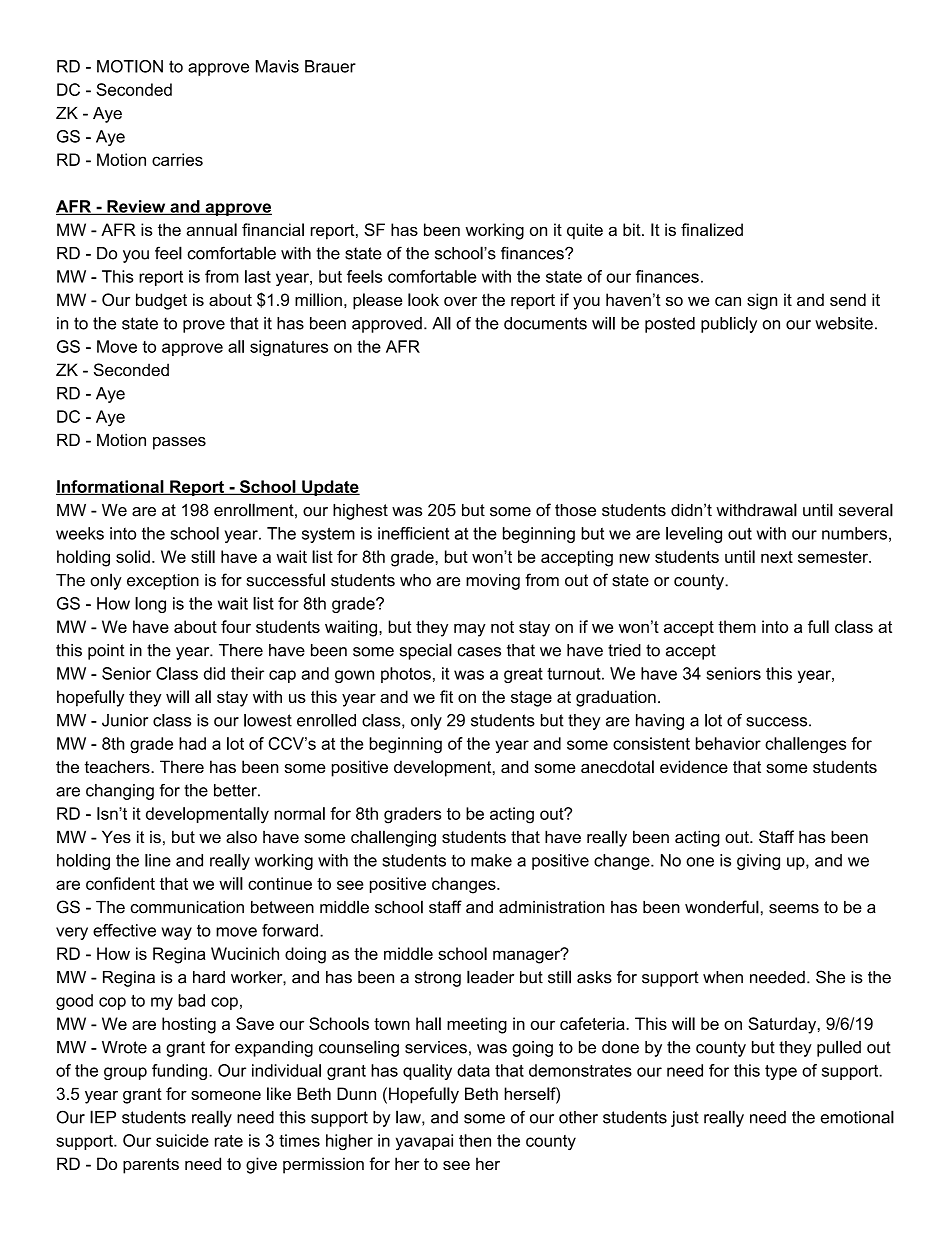  Describe the element at coordinates (177, 159) in the document. I see `carries` at that location.
